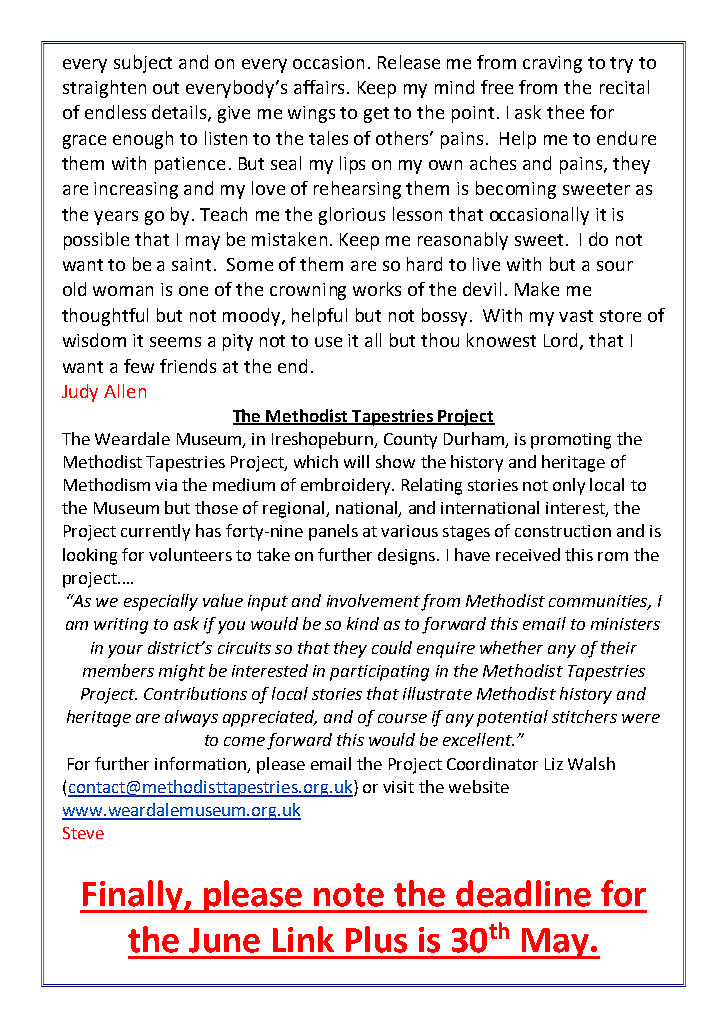 The width and height of the page is (727, 1028). What do you see at coordinates (565, 112) in the page?
I see `thee` at bounding box center [565, 112].
